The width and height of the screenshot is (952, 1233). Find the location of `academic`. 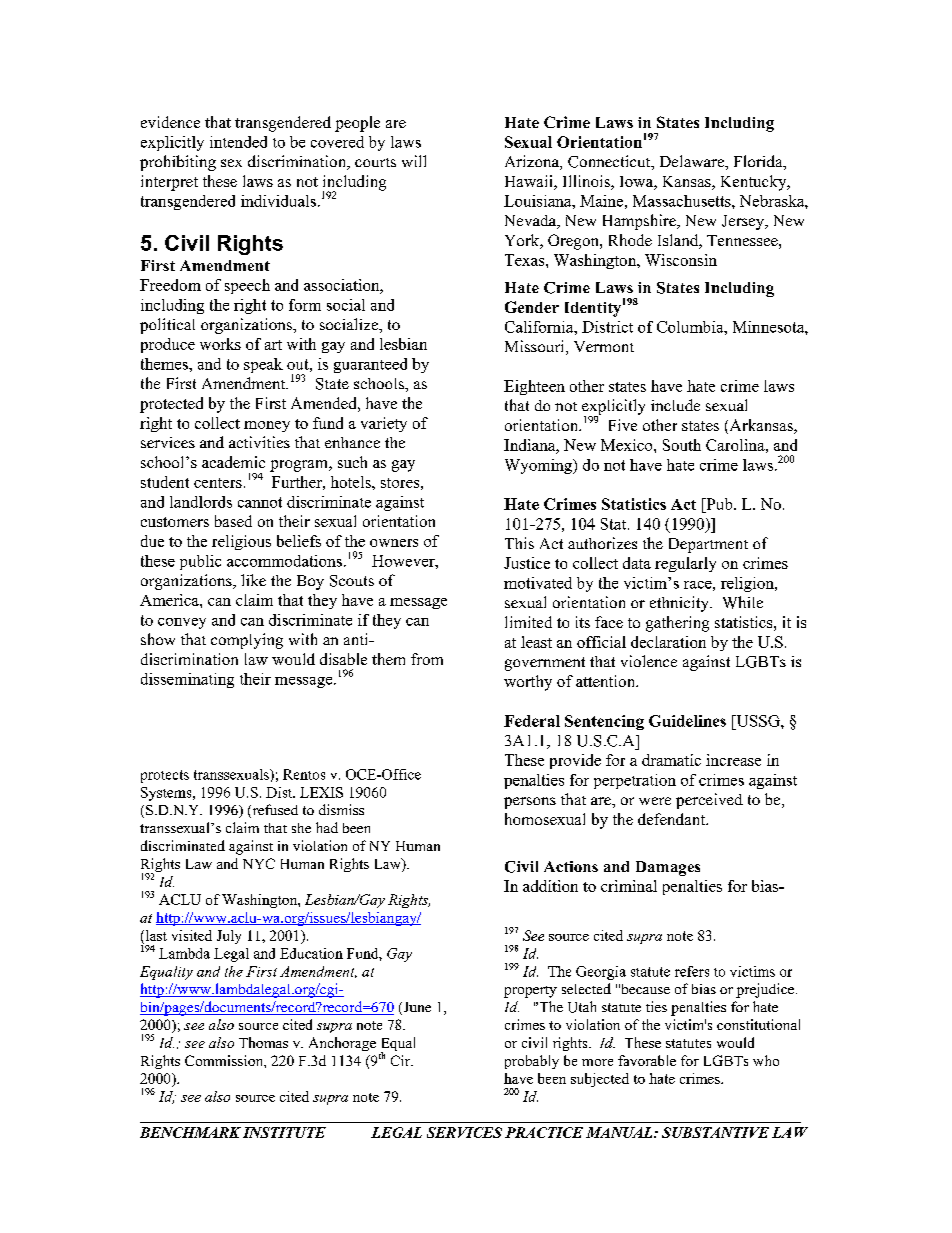

academic is located at coordinates (233, 462).
